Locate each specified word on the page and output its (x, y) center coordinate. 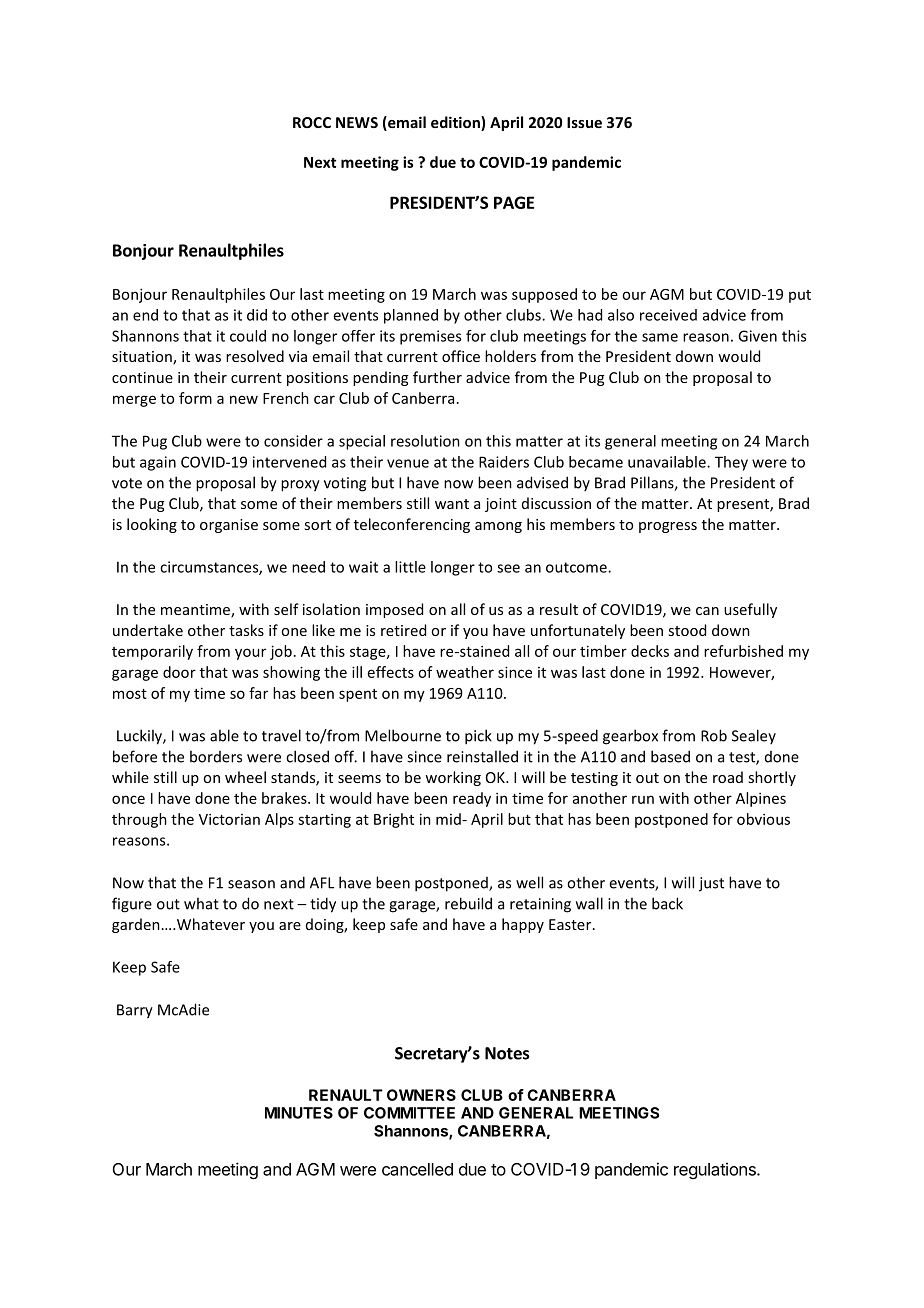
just (711, 884)
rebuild (468, 903)
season (251, 884)
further (437, 377)
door (179, 672)
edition (456, 123)
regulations (716, 1170)
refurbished (743, 651)
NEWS (357, 122)
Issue (584, 122)
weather (465, 672)
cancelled (417, 1169)
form (195, 398)
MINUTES (299, 1113)
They (731, 463)
